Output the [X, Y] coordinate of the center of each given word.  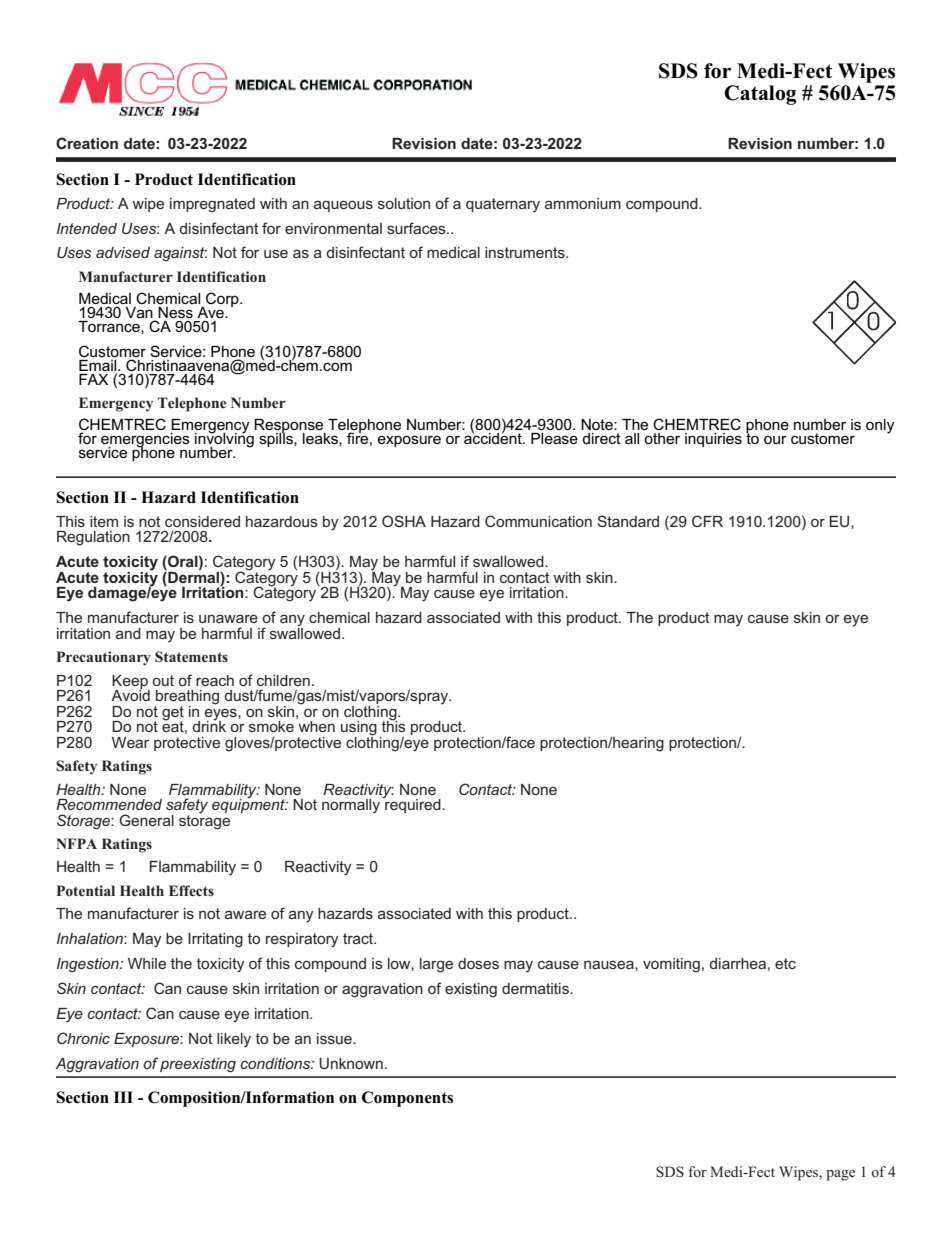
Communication [538, 521]
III [123, 1097]
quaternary [503, 205]
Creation [87, 143]
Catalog [760, 95]
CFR [707, 521]
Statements [191, 656]
